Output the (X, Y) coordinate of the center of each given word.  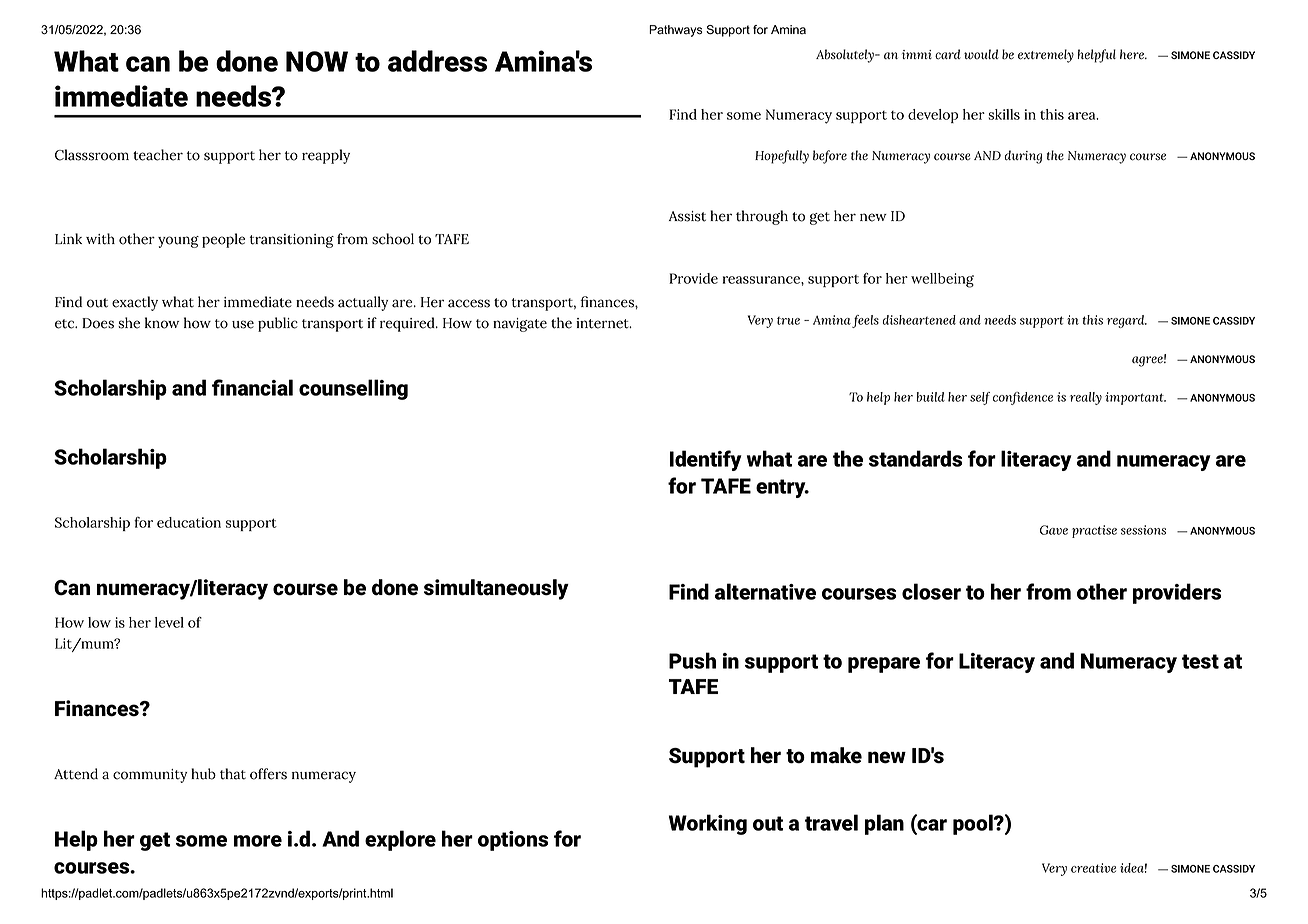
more (258, 841)
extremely (1046, 56)
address (437, 61)
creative (1093, 868)
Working (708, 824)
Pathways (676, 31)
